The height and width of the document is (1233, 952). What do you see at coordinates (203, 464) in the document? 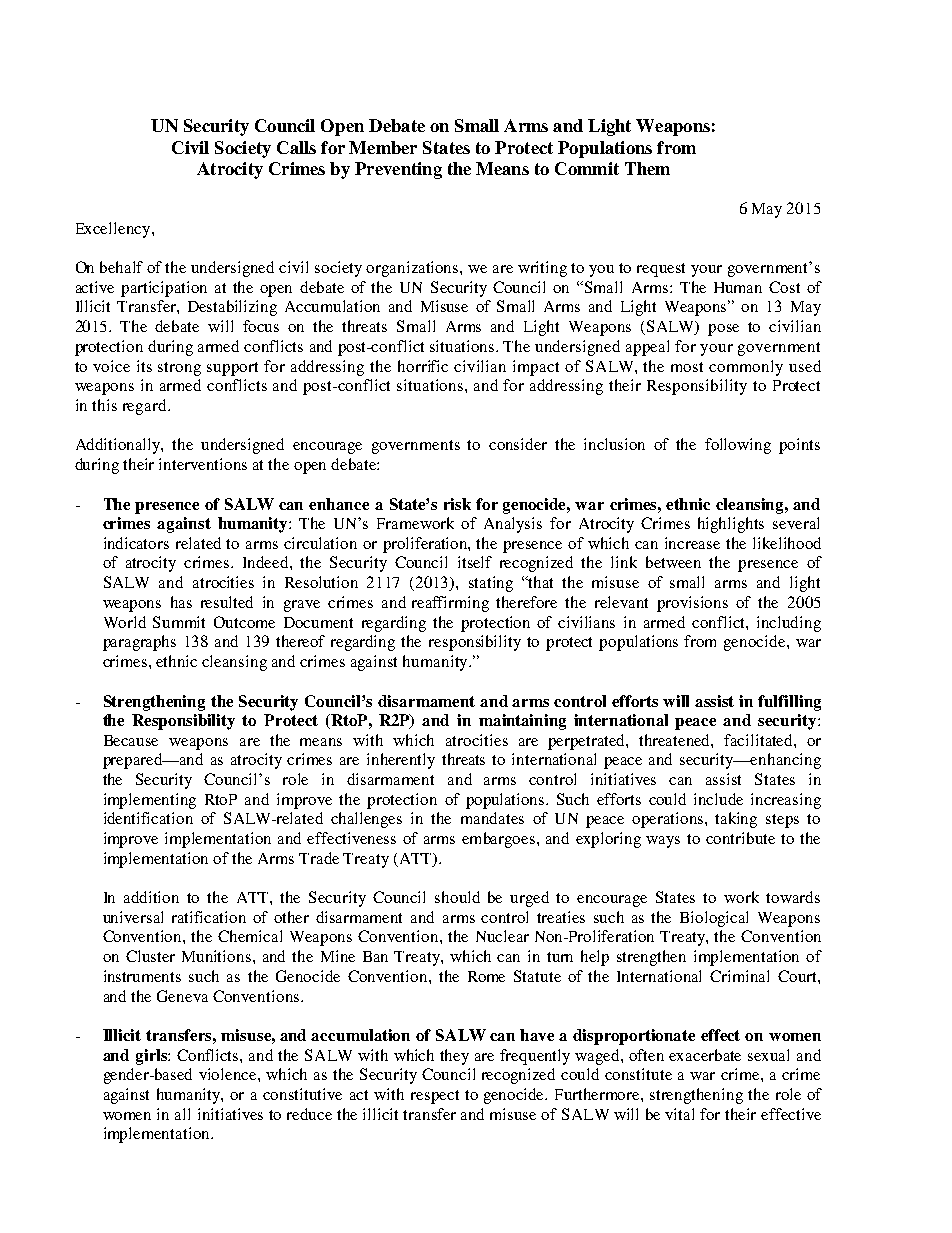
I see `interventions` at bounding box center [203, 464].
